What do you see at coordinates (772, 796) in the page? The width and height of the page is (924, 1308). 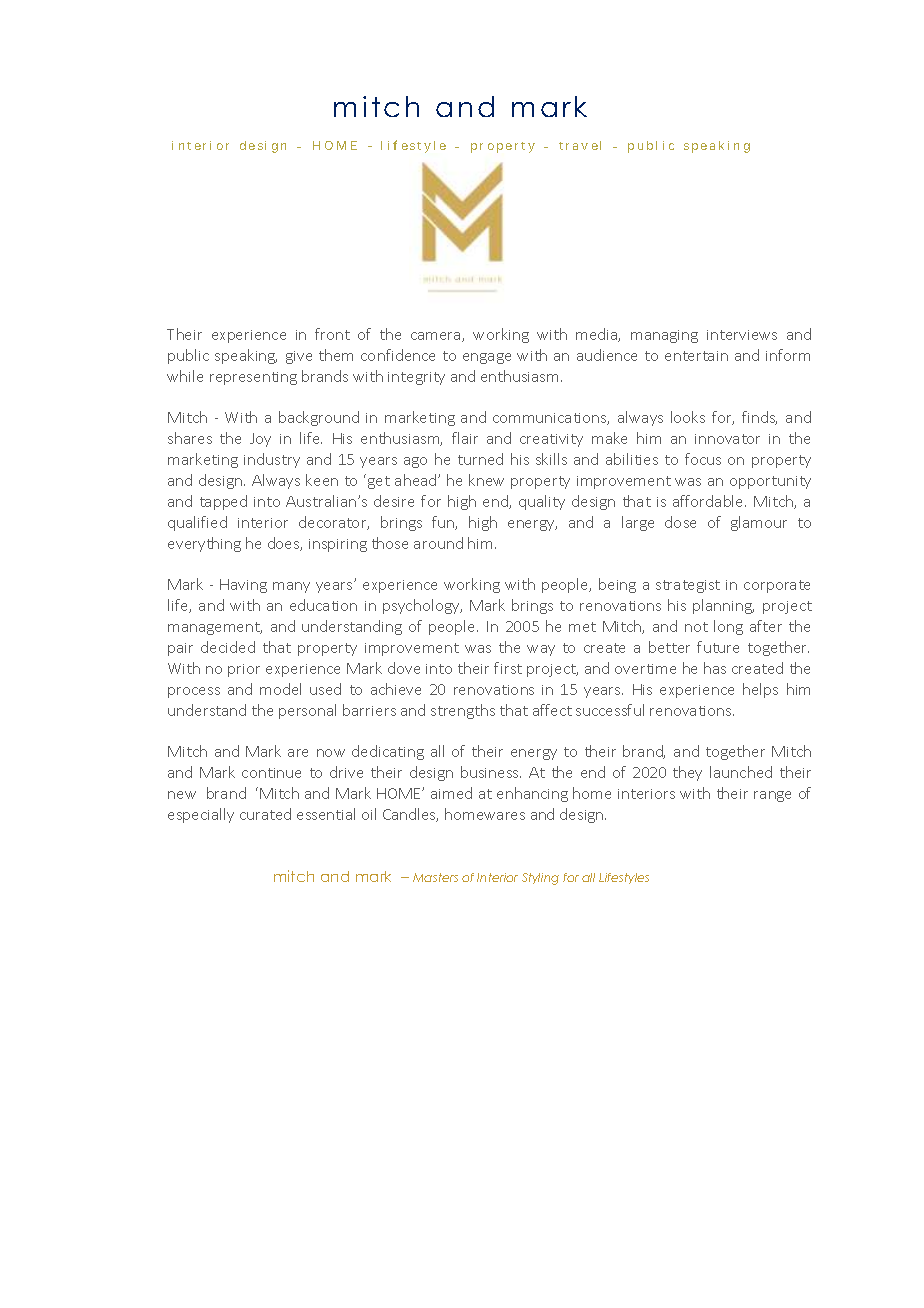 I see `range` at bounding box center [772, 796].
